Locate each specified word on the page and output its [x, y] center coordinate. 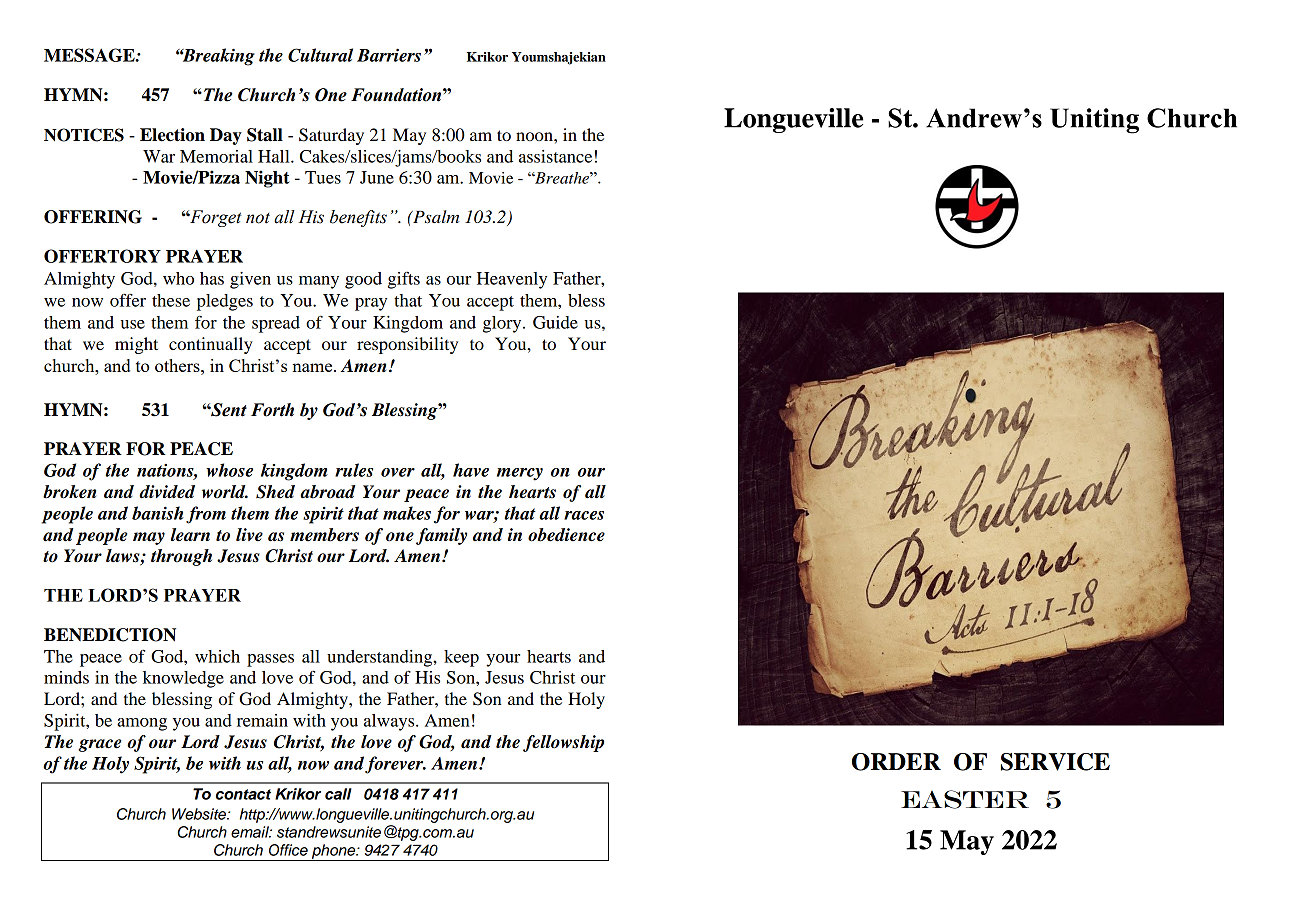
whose [229, 470]
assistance [555, 156]
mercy [520, 474]
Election [172, 135]
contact [243, 794]
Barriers [389, 55]
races [584, 515]
